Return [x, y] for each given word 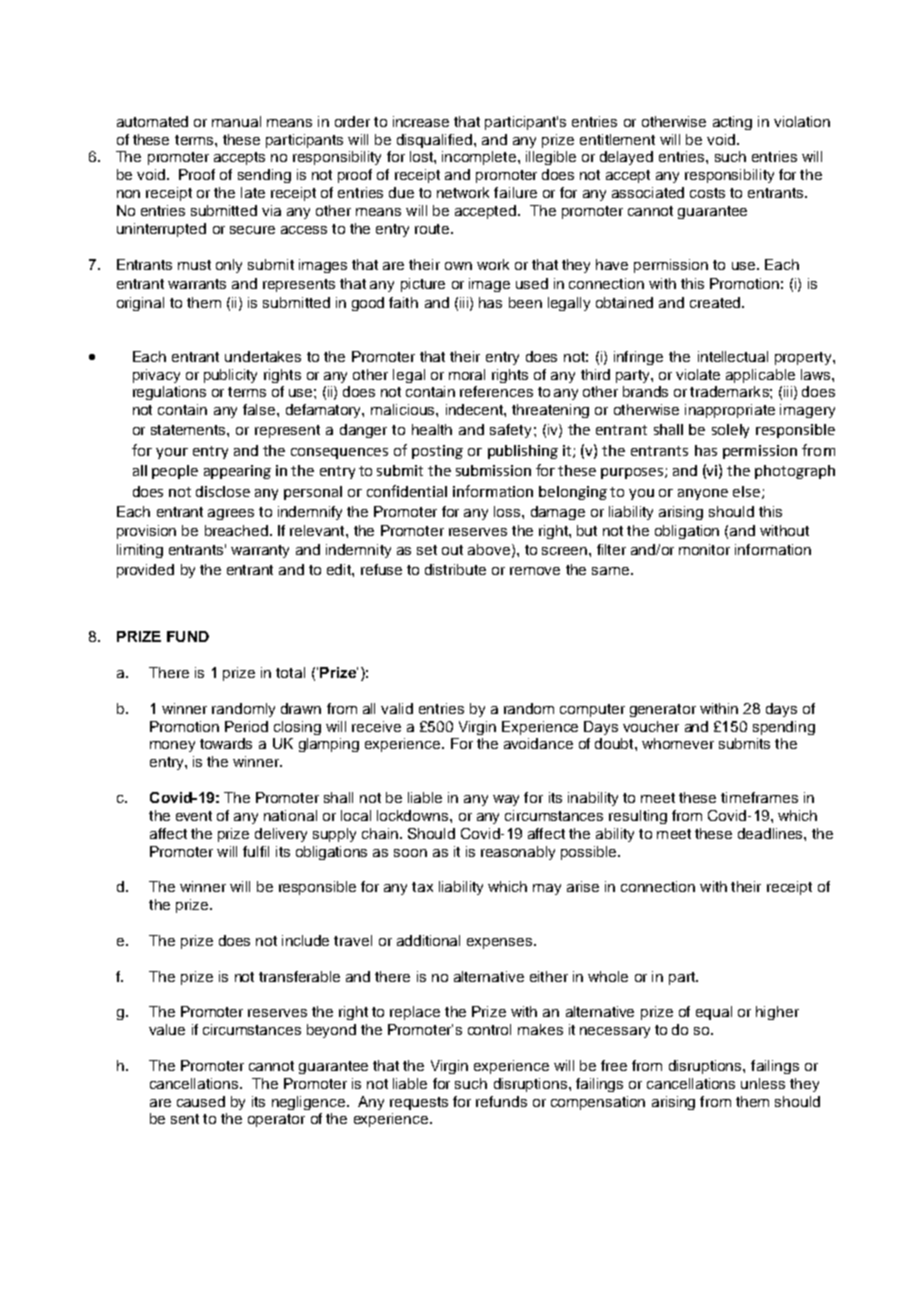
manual [236, 121]
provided [145, 571]
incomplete [480, 158]
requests [419, 1103]
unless [763, 1083]
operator [276, 1120]
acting [732, 123]
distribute [455, 569]
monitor [704, 549]
